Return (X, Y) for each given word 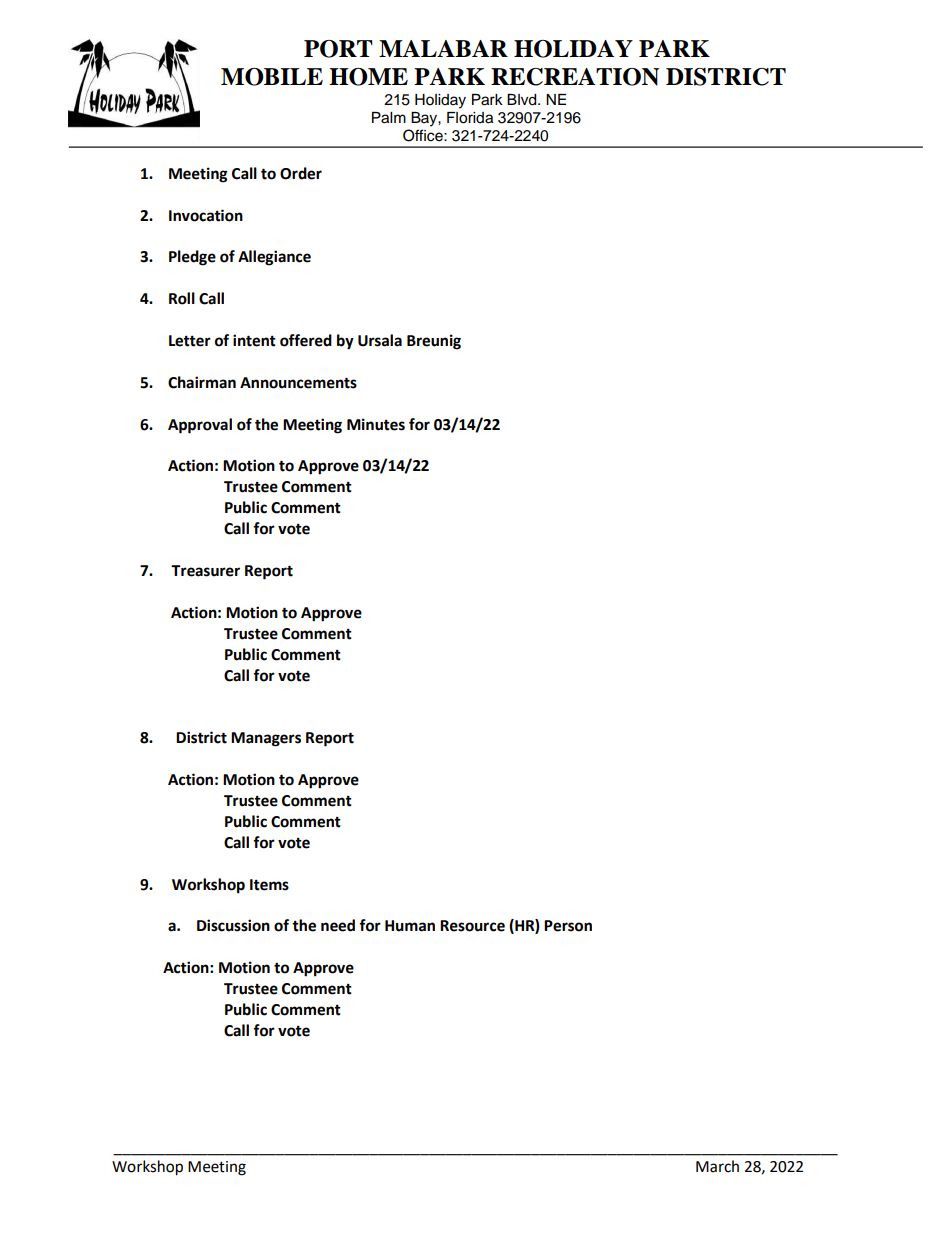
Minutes (376, 424)
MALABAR (443, 48)
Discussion (233, 925)
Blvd (523, 100)
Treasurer (205, 571)
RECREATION (575, 77)
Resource (472, 926)
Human (410, 926)
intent (254, 340)
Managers (266, 739)
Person (568, 926)
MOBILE (272, 77)
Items (269, 885)
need (338, 925)
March (717, 1166)
